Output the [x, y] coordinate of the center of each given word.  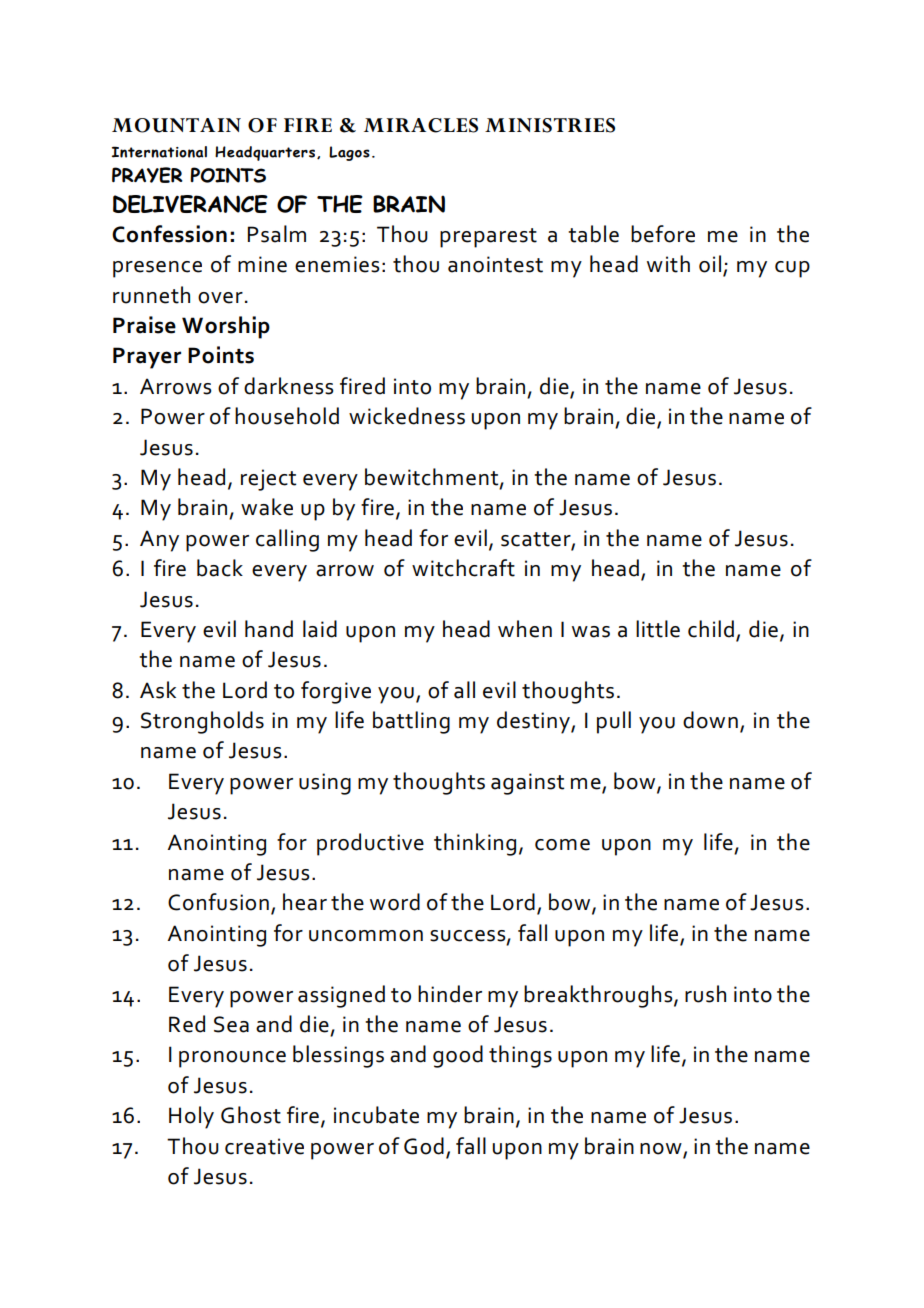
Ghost [251, 1115]
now [661, 1149]
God [424, 1146]
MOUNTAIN [176, 125]
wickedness [407, 416]
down [710, 720]
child [711, 629]
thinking [475, 844]
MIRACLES [421, 125]
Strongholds [202, 722]
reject [268, 480]
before [663, 234]
